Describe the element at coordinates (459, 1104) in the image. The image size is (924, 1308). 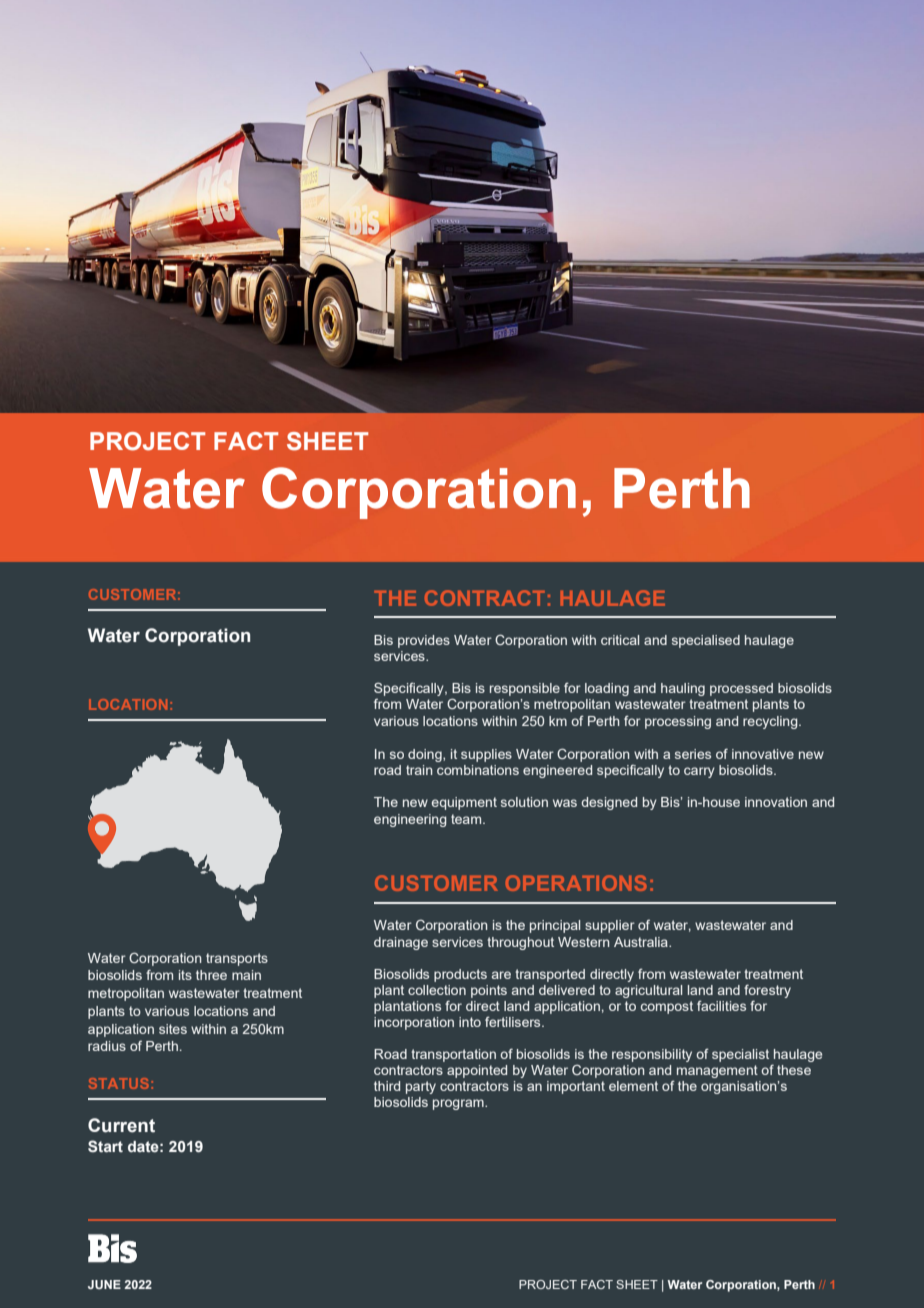
I see `program` at that location.
